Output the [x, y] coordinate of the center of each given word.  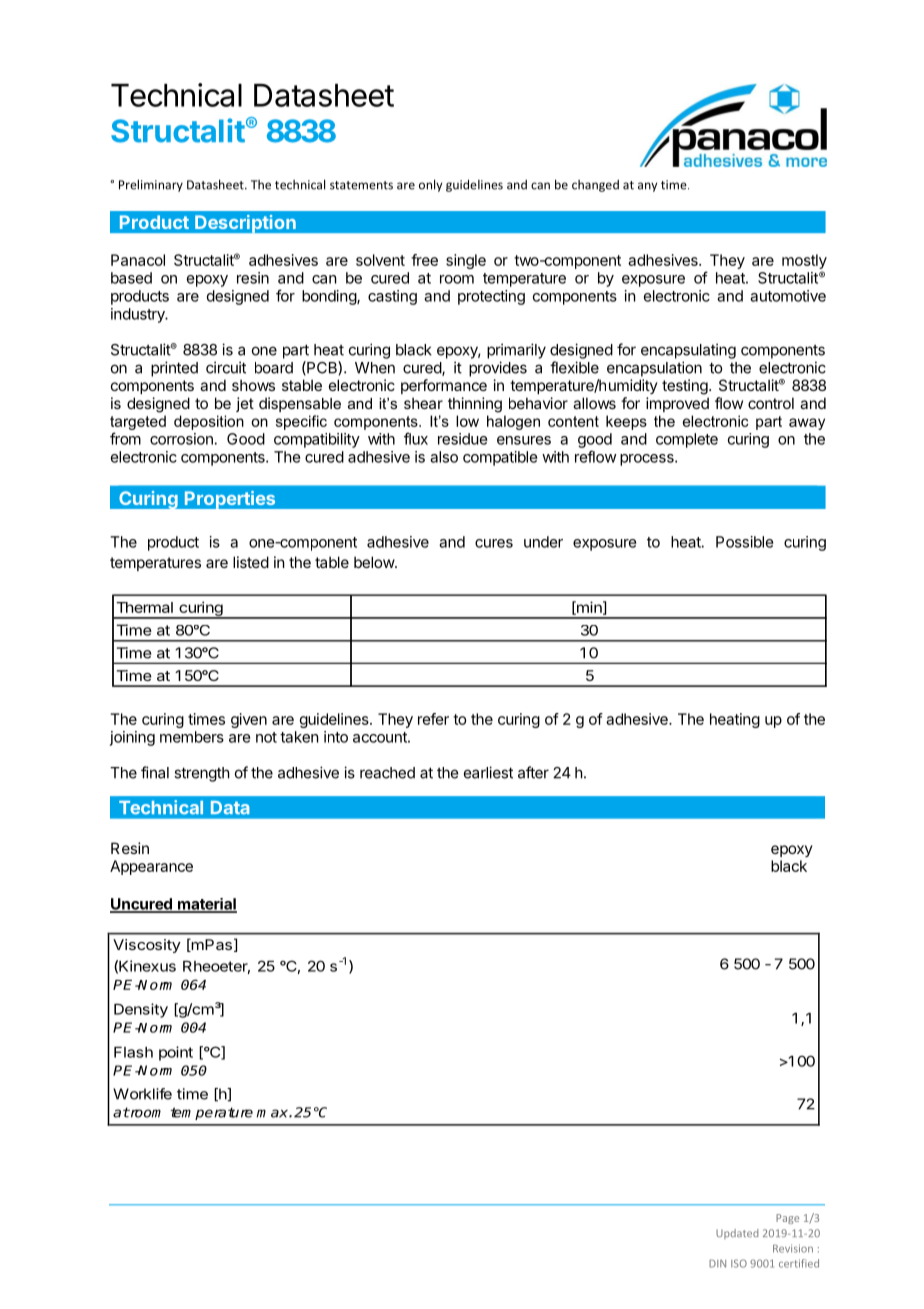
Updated [737, 1234]
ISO [739, 1263]
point [176, 1053]
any [647, 187]
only [430, 185]
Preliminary [151, 185]
